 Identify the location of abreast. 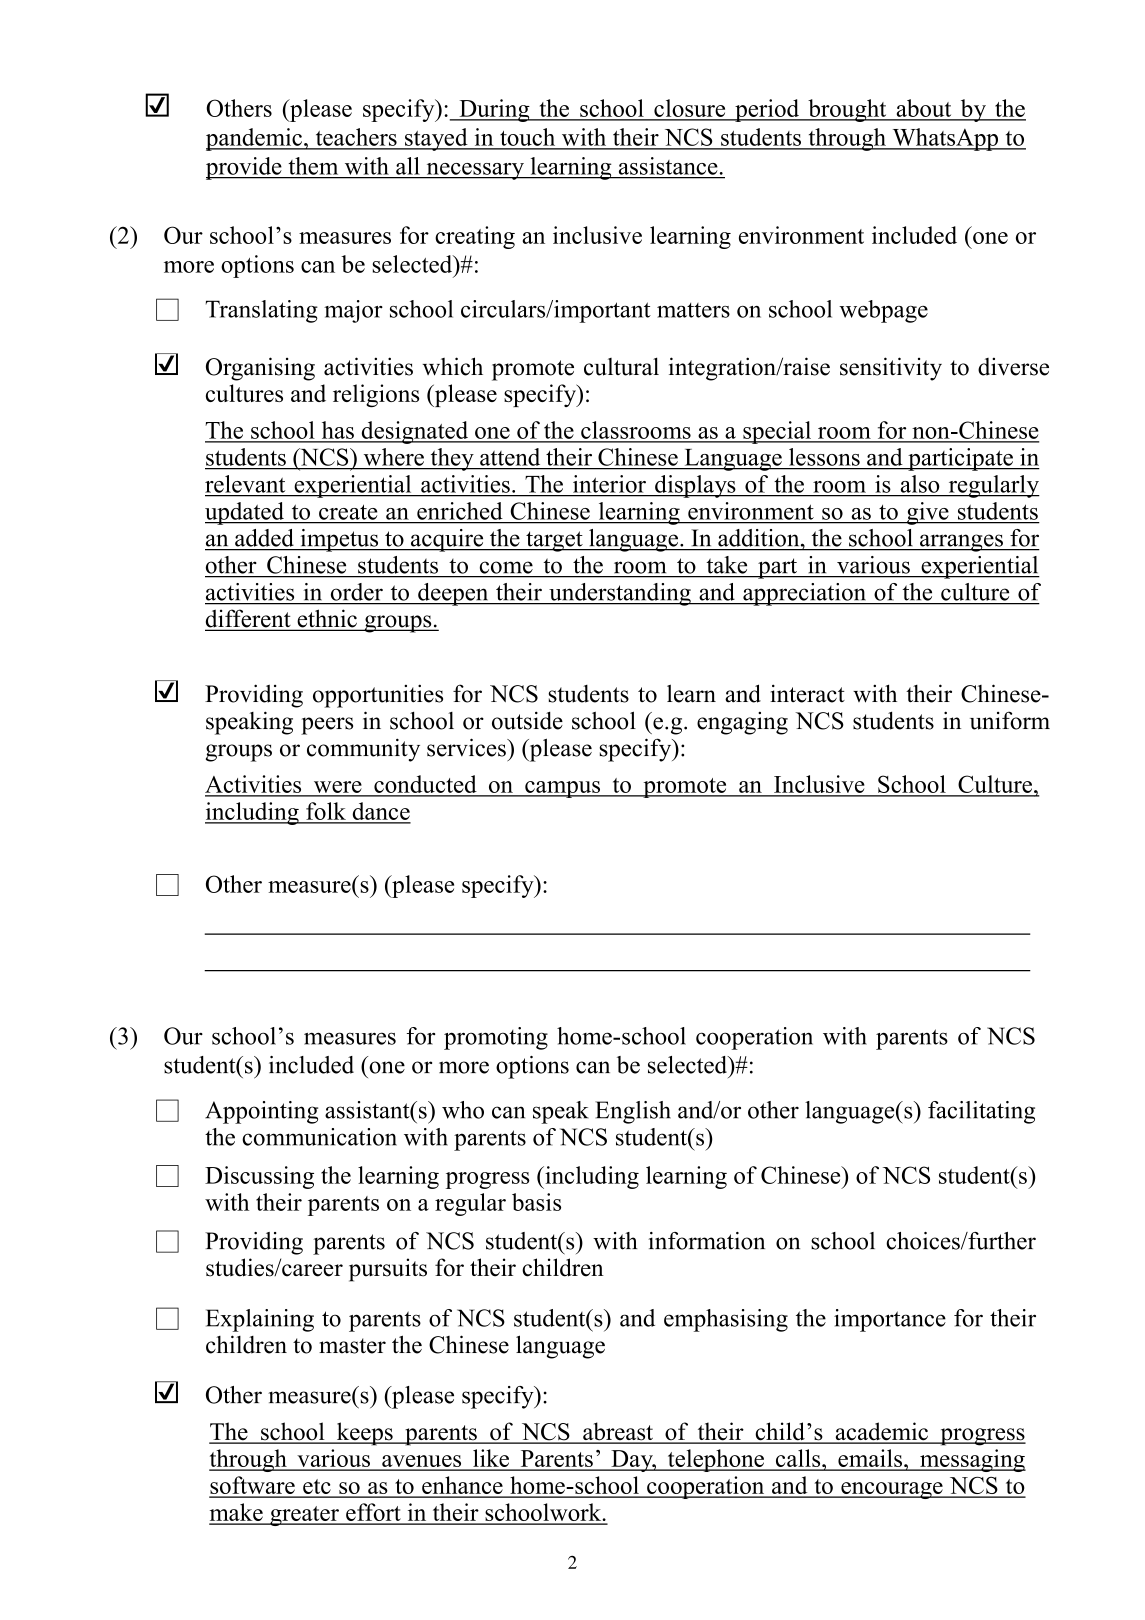
(618, 1432).
